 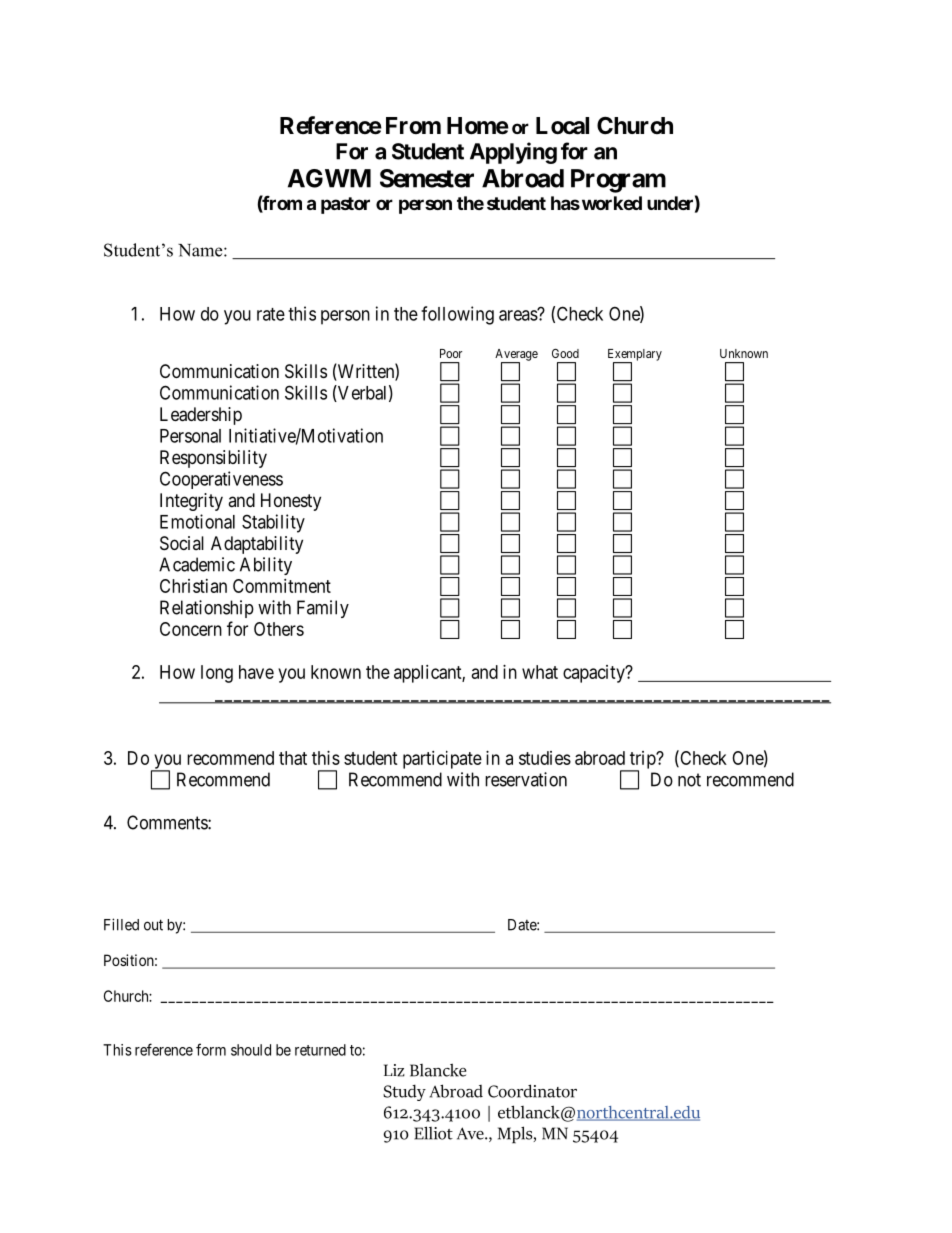 I want to click on pastor, so click(x=345, y=205).
